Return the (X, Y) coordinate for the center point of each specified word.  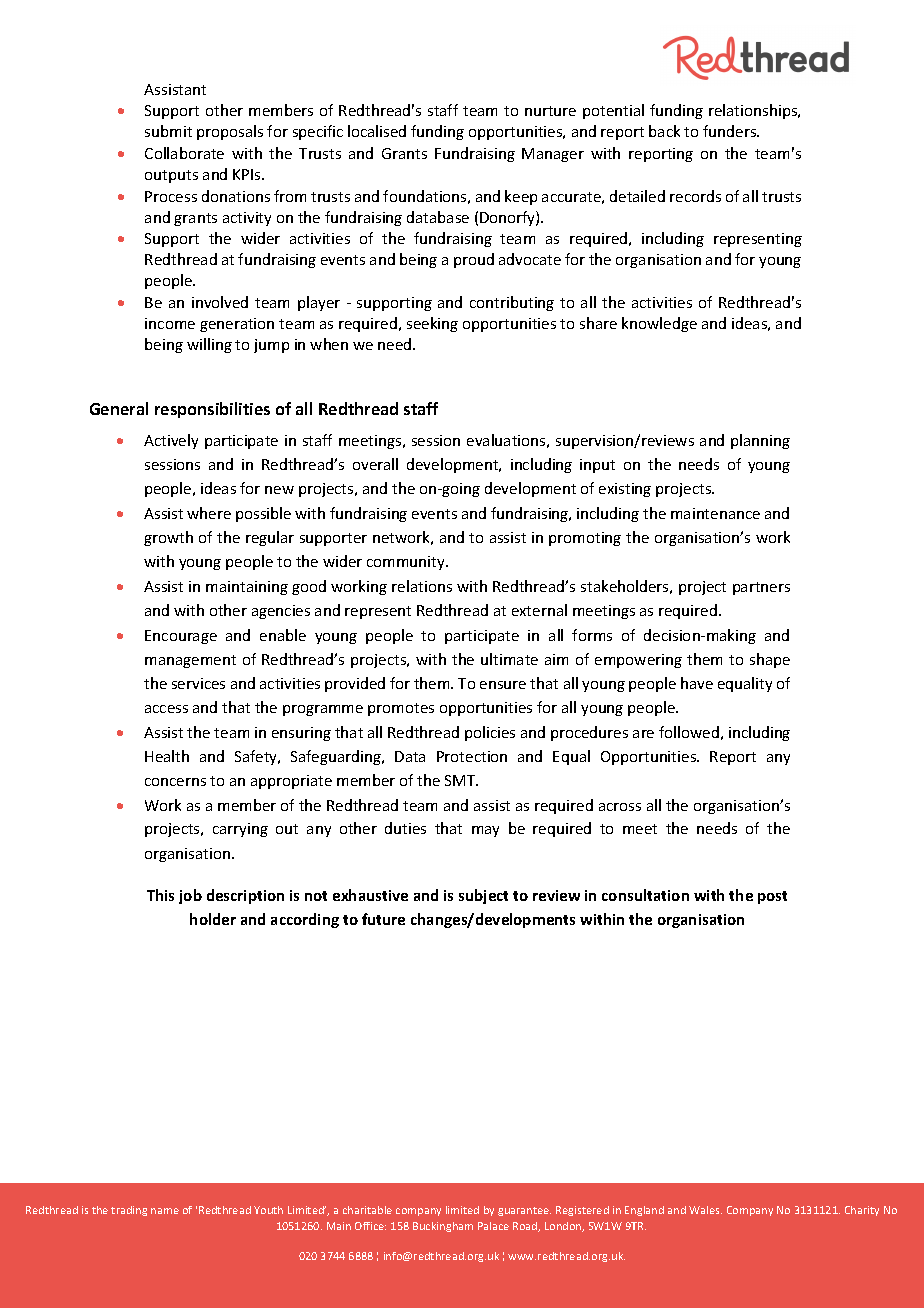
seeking (432, 324)
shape (770, 660)
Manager (553, 155)
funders (730, 131)
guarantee (524, 1211)
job (190, 896)
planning (760, 441)
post (772, 897)
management (190, 661)
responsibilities (212, 410)
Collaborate (184, 153)
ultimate (509, 659)
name (165, 1211)
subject (483, 896)
